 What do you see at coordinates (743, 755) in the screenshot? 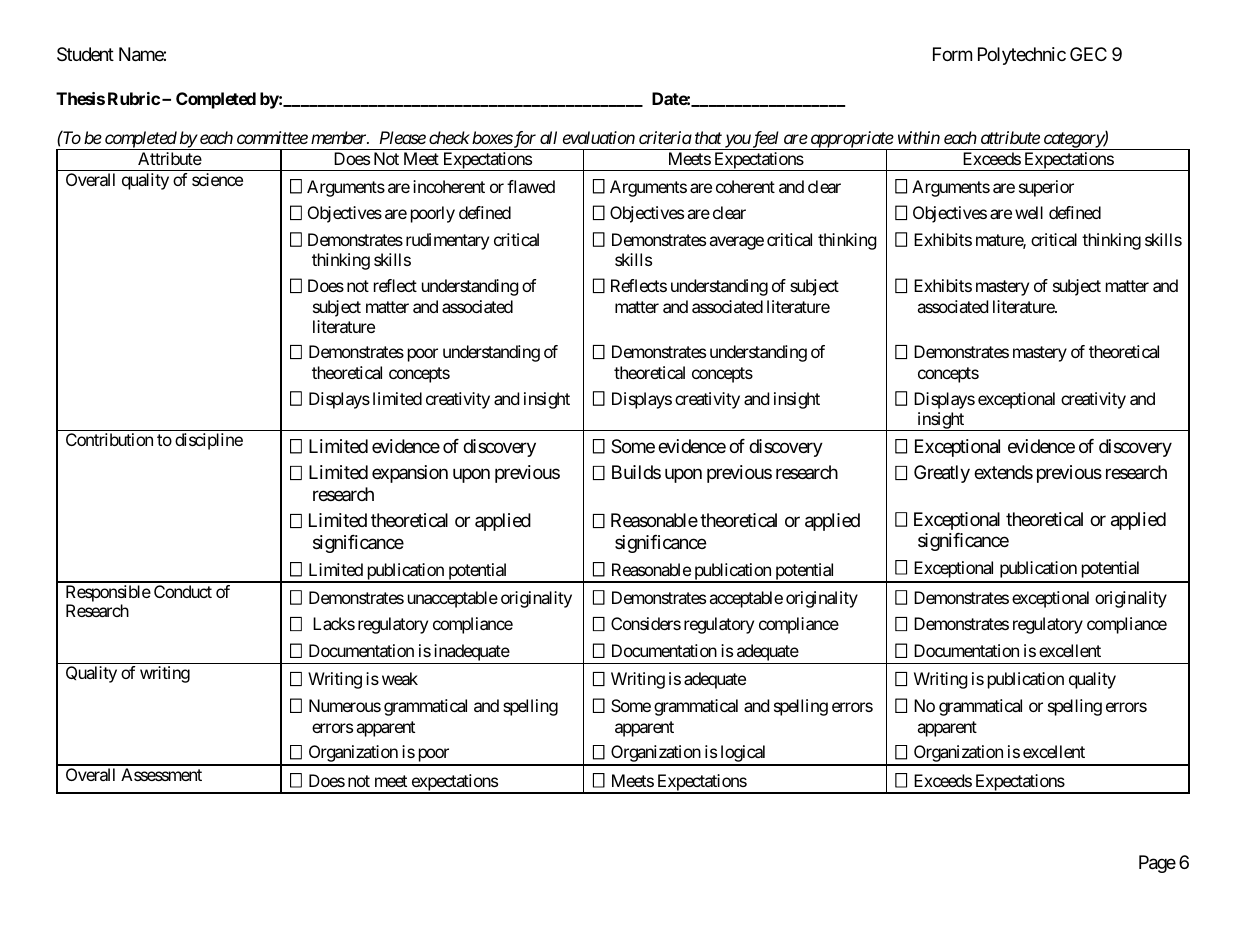
I see `logical` at bounding box center [743, 755].
